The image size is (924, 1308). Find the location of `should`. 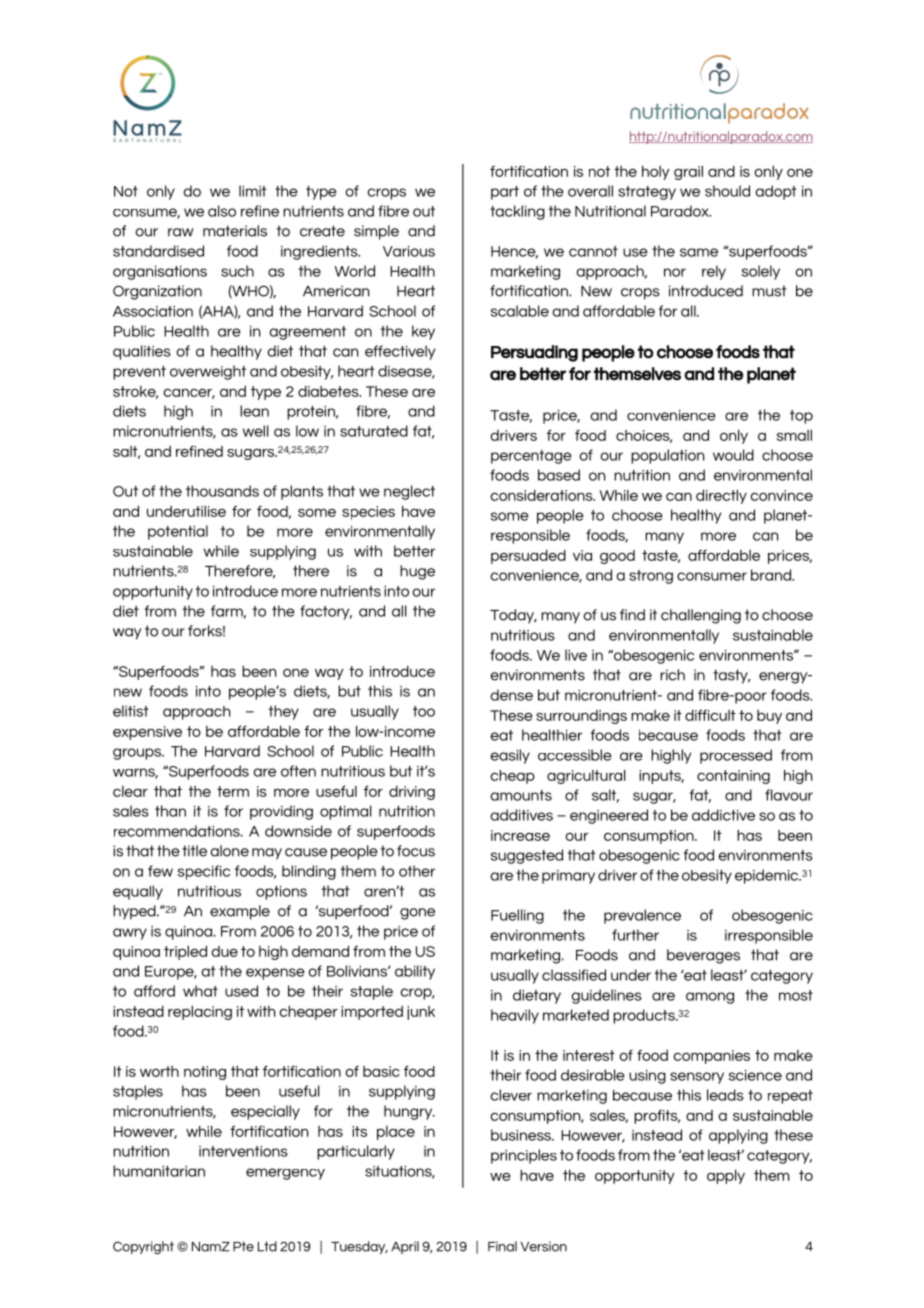

should is located at coordinates (727, 191).
